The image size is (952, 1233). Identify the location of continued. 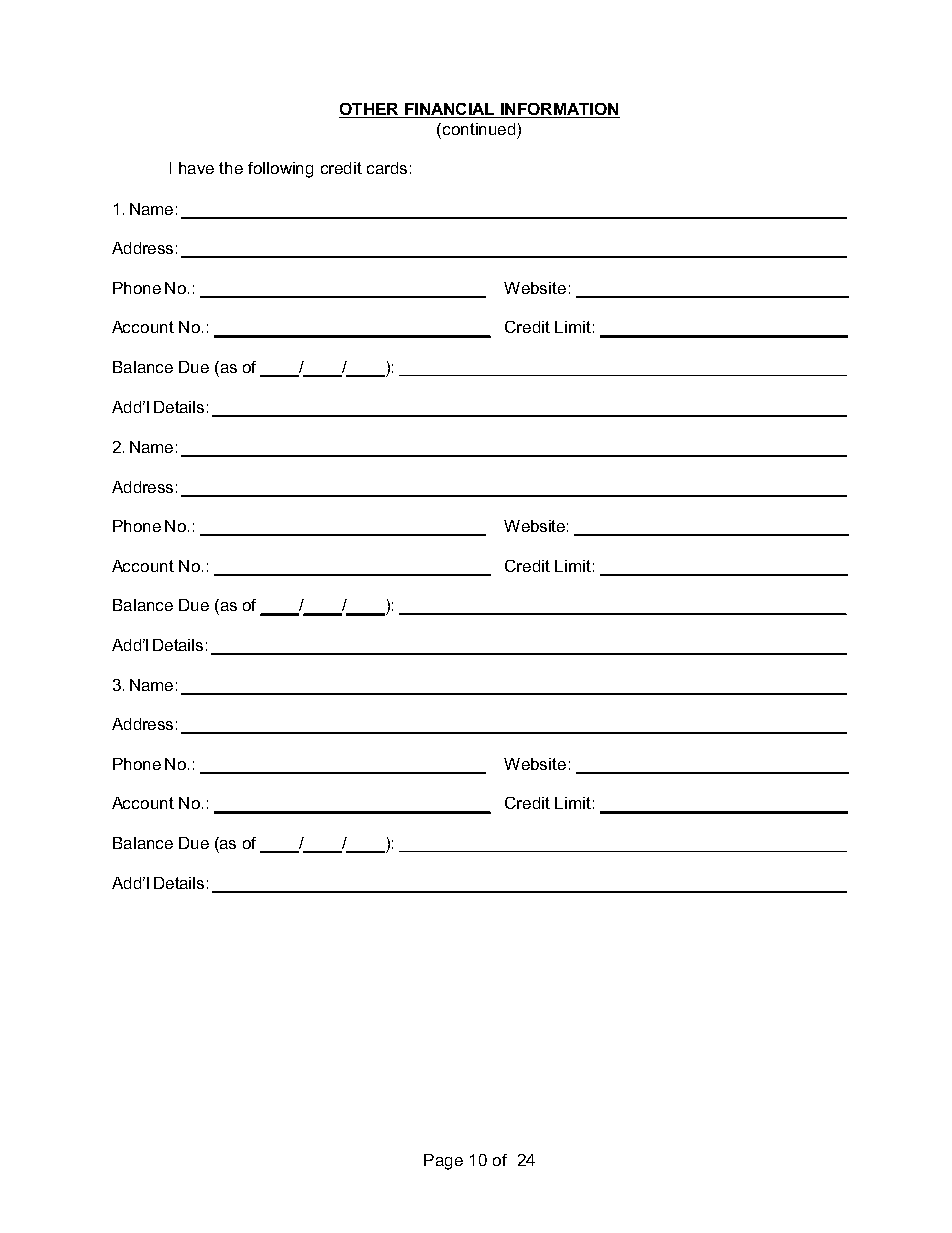
(477, 129).
